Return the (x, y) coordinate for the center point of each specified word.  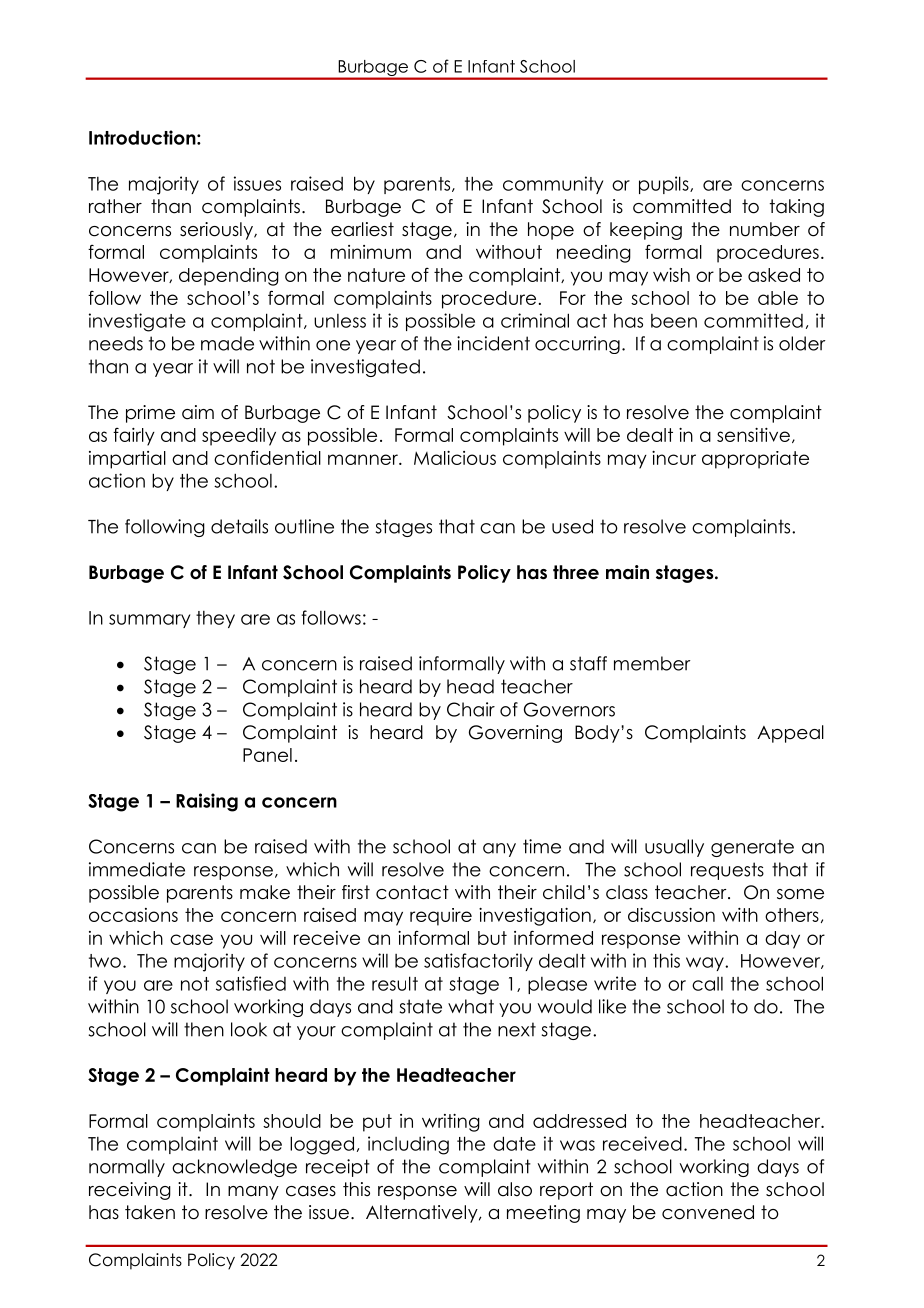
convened (708, 1212)
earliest (362, 229)
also (515, 1189)
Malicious (455, 458)
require (441, 917)
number (765, 229)
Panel (267, 755)
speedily (239, 437)
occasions (133, 915)
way (706, 964)
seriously (217, 231)
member (652, 663)
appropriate (755, 460)
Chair (471, 709)
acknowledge (234, 1168)
